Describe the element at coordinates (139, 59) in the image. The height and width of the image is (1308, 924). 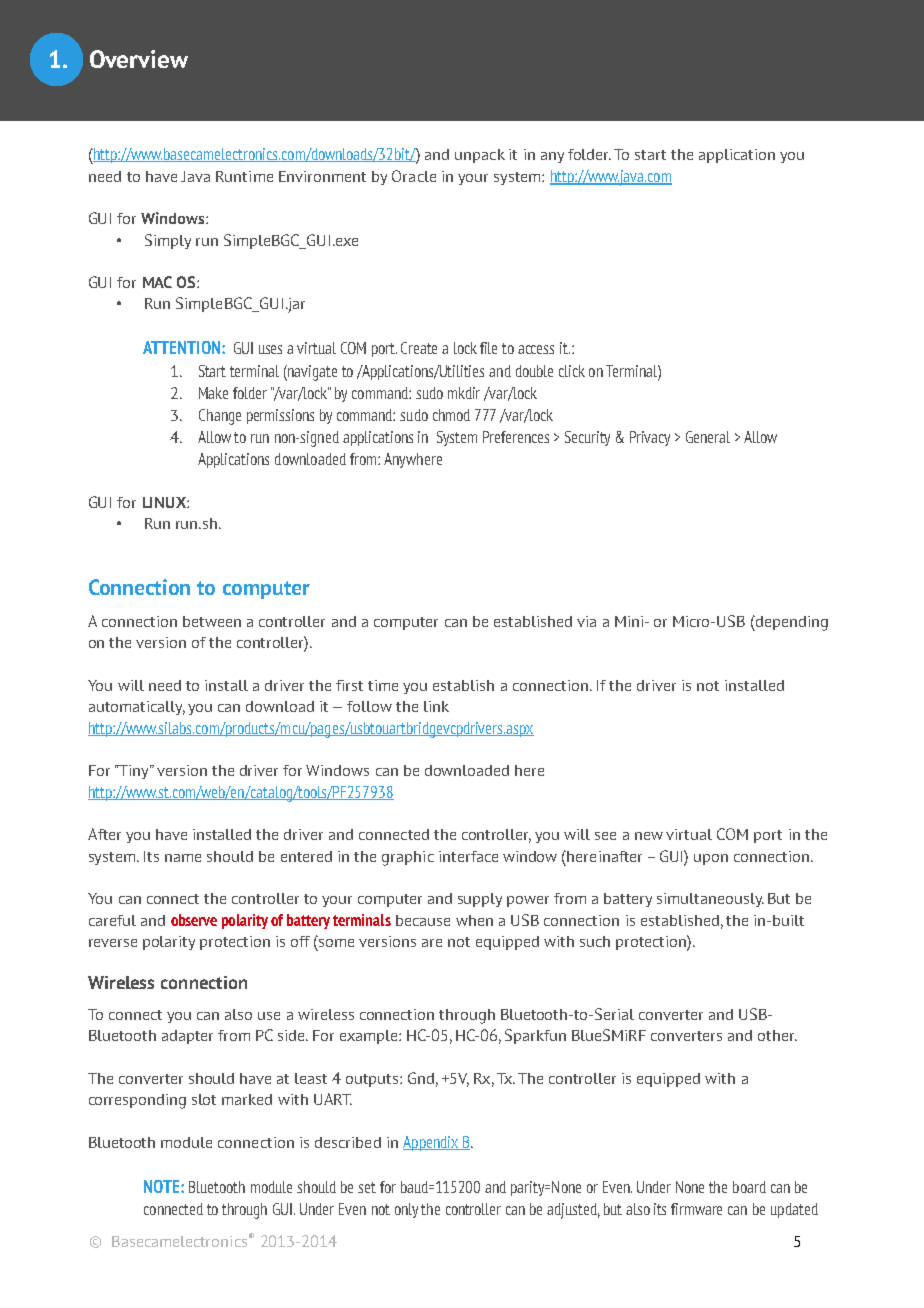
I see `Overview` at that location.
